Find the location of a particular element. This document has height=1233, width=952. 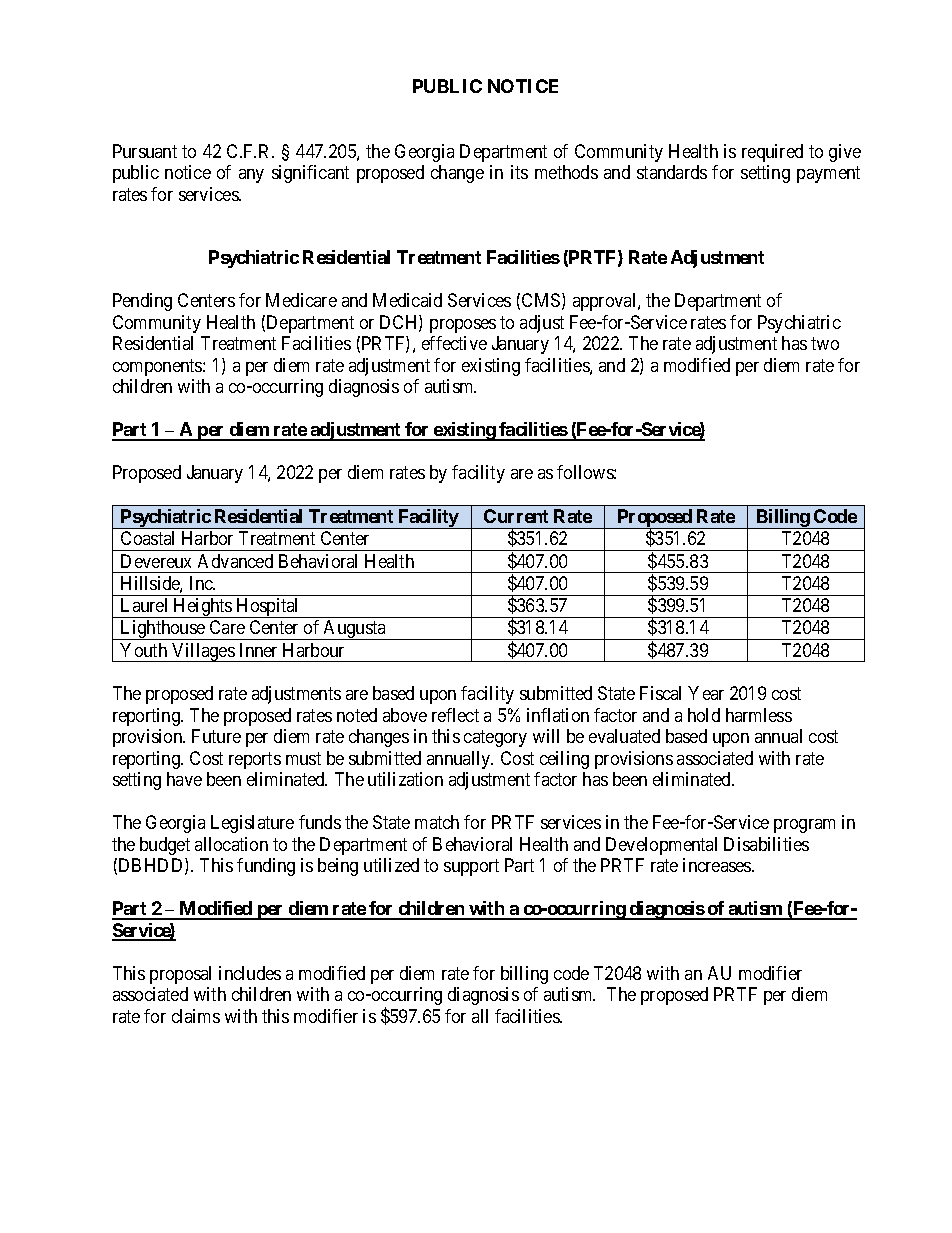

components is located at coordinates (158, 367).
